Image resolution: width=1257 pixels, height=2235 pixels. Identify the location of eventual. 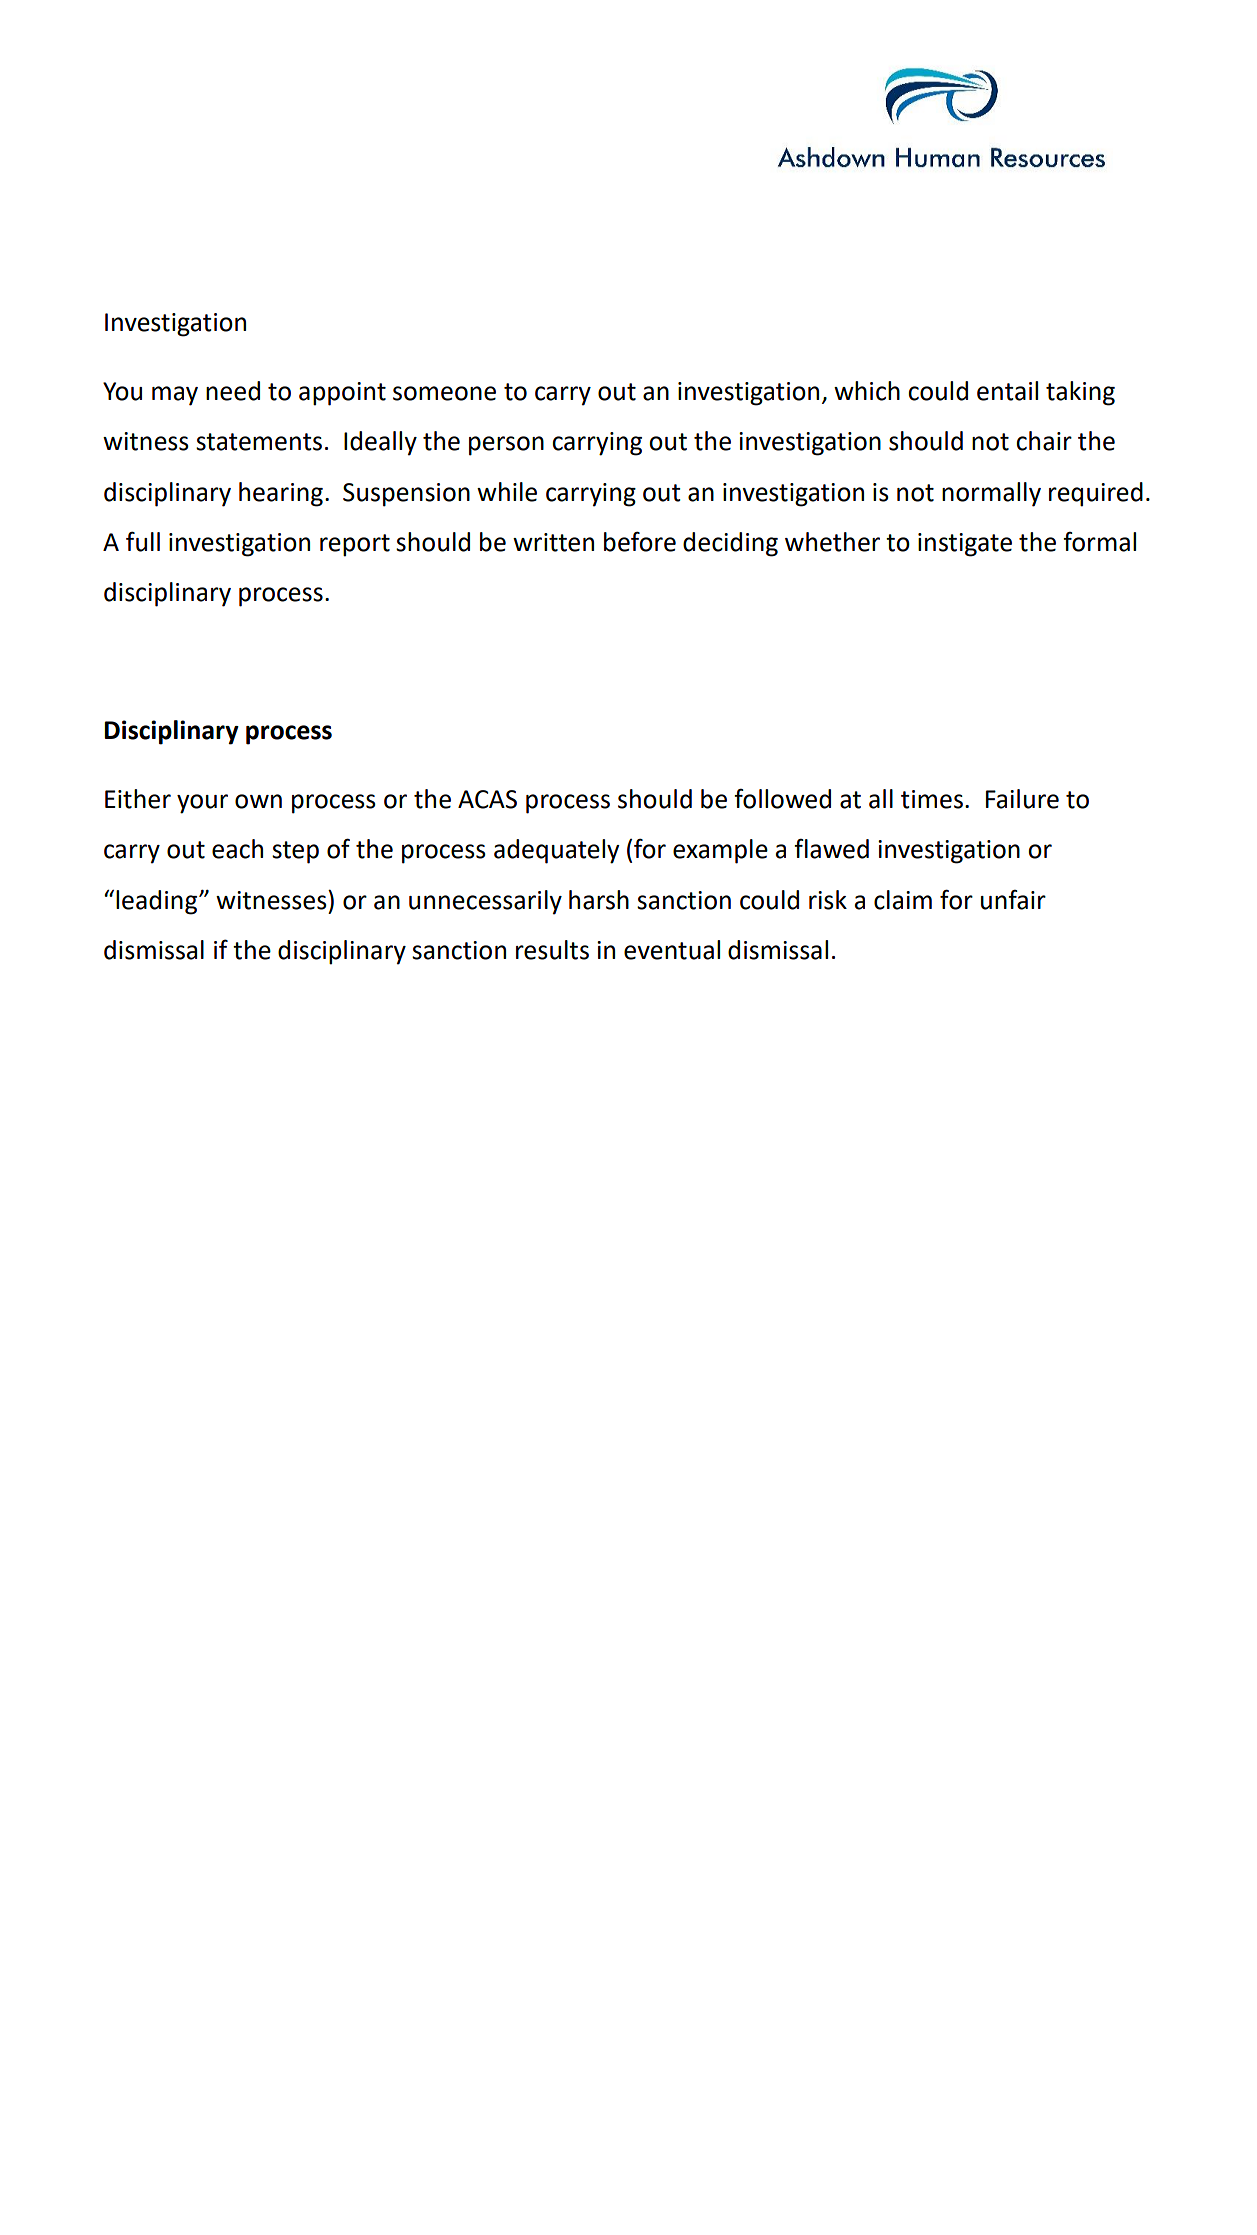
(672, 950).
